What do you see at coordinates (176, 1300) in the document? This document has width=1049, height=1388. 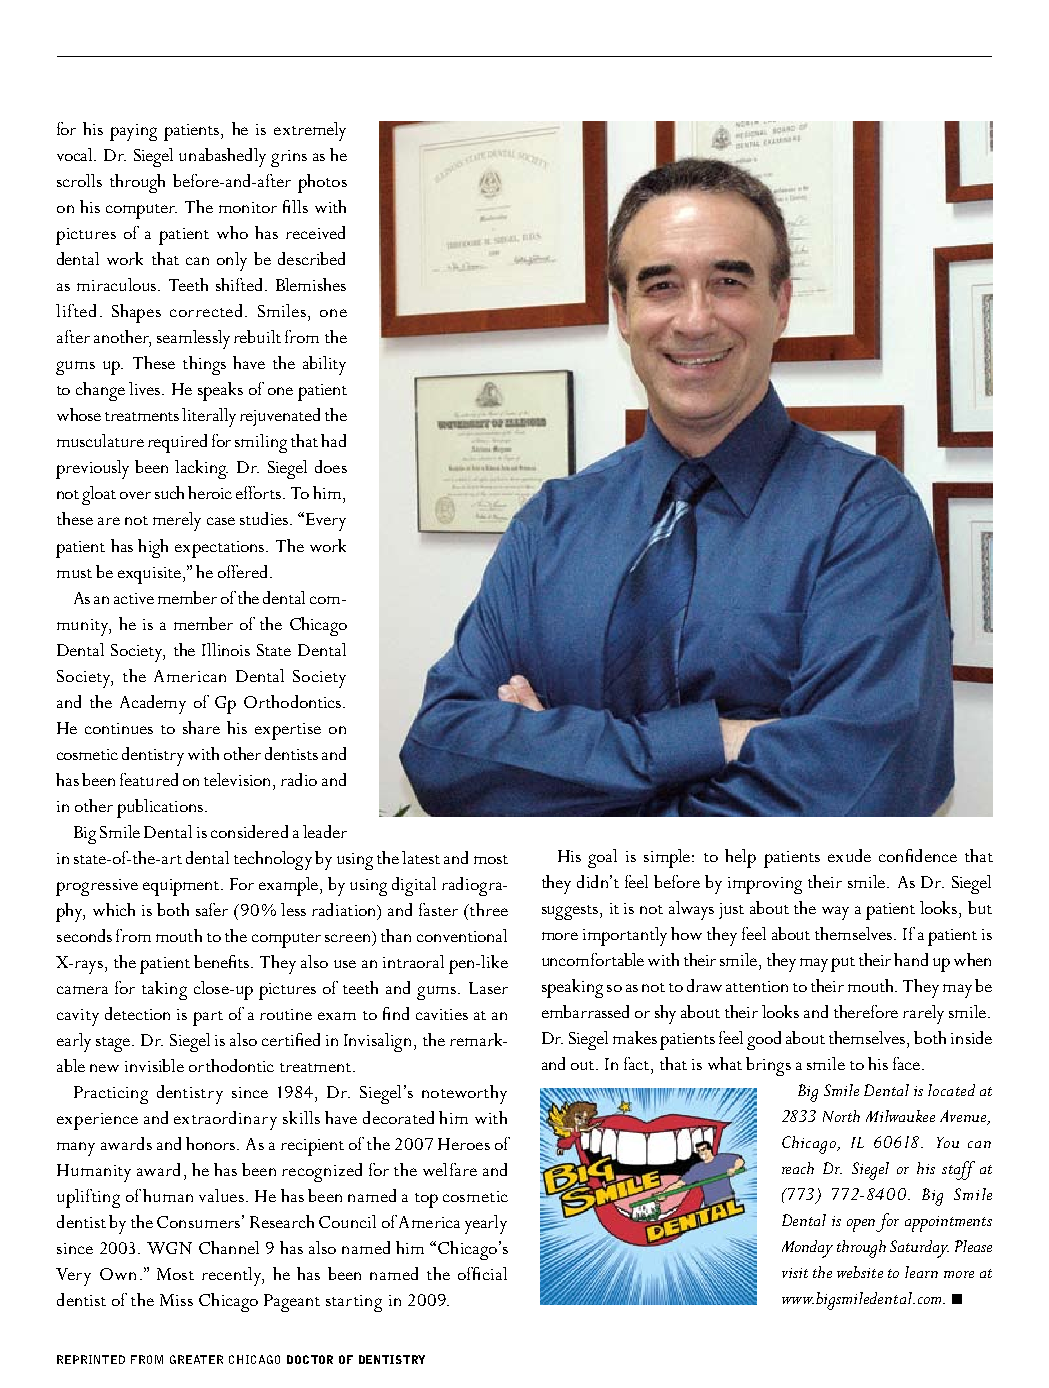 I see `Miss` at bounding box center [176, 1300].
